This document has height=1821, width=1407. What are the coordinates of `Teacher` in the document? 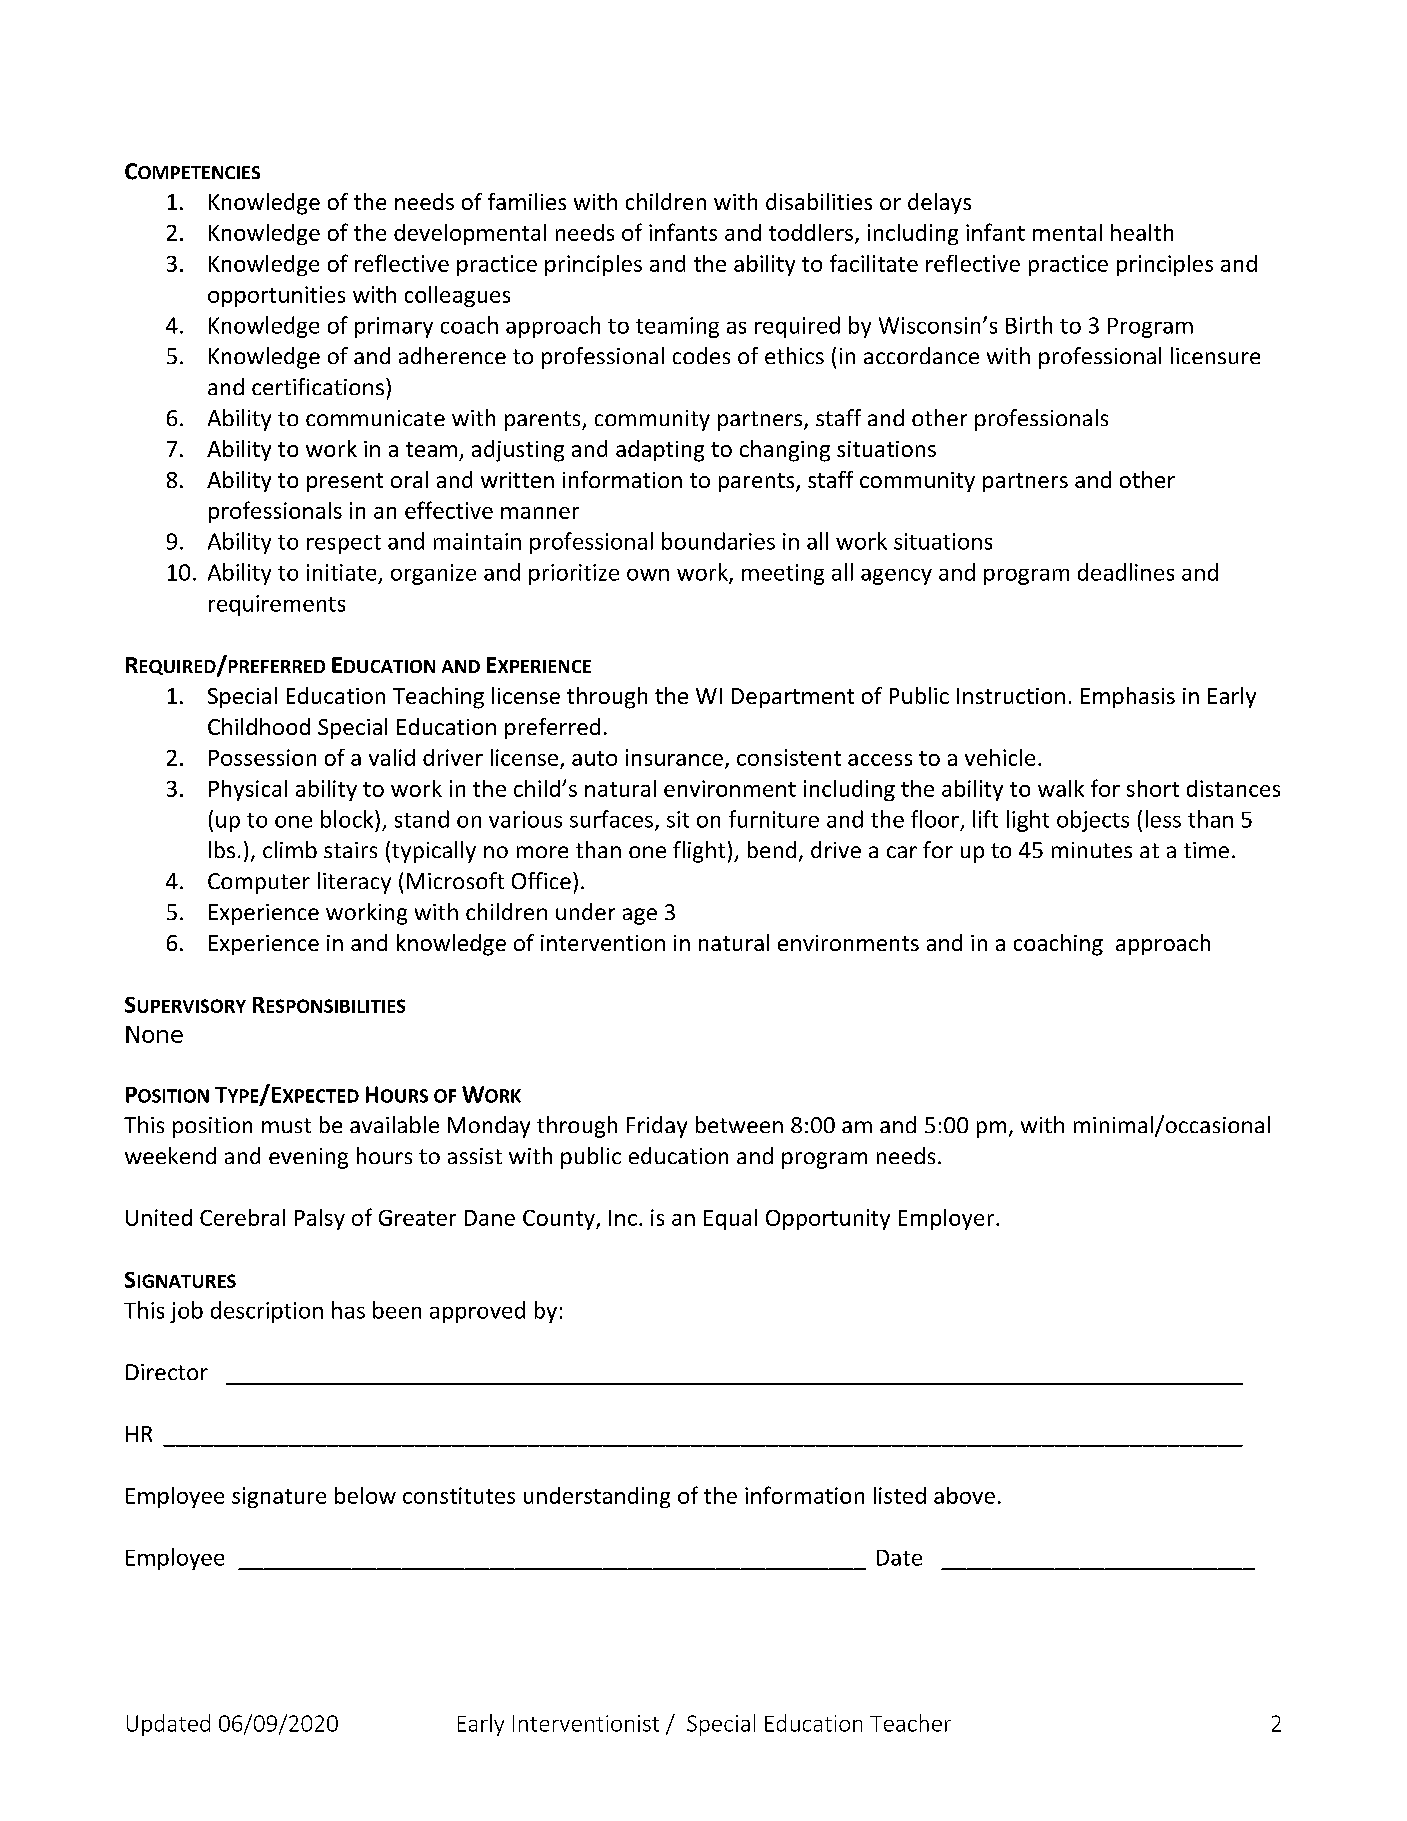 It's located at (910, 1723).
